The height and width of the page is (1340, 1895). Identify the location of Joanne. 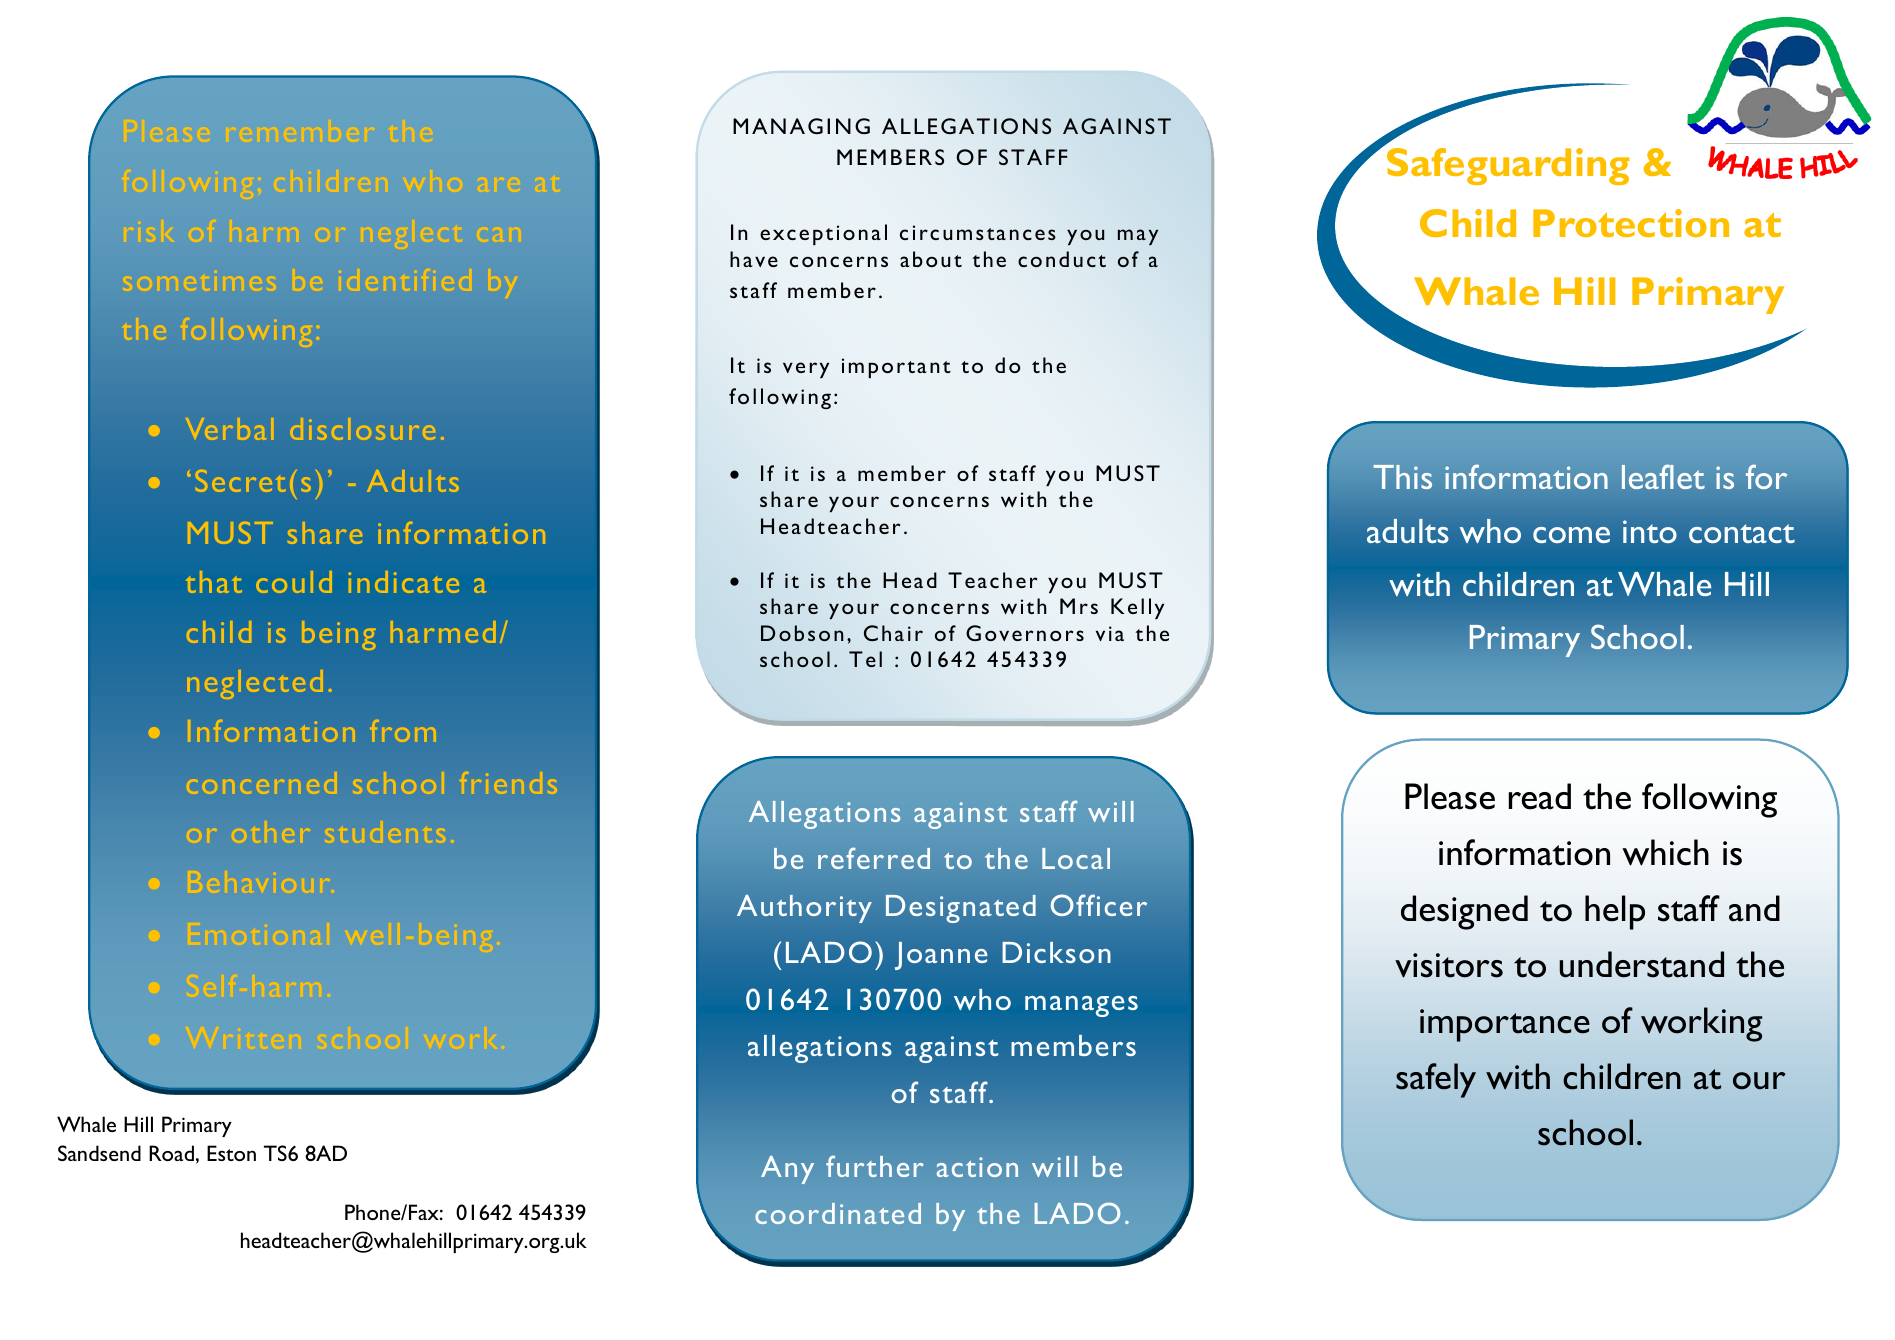
(941, 956).
